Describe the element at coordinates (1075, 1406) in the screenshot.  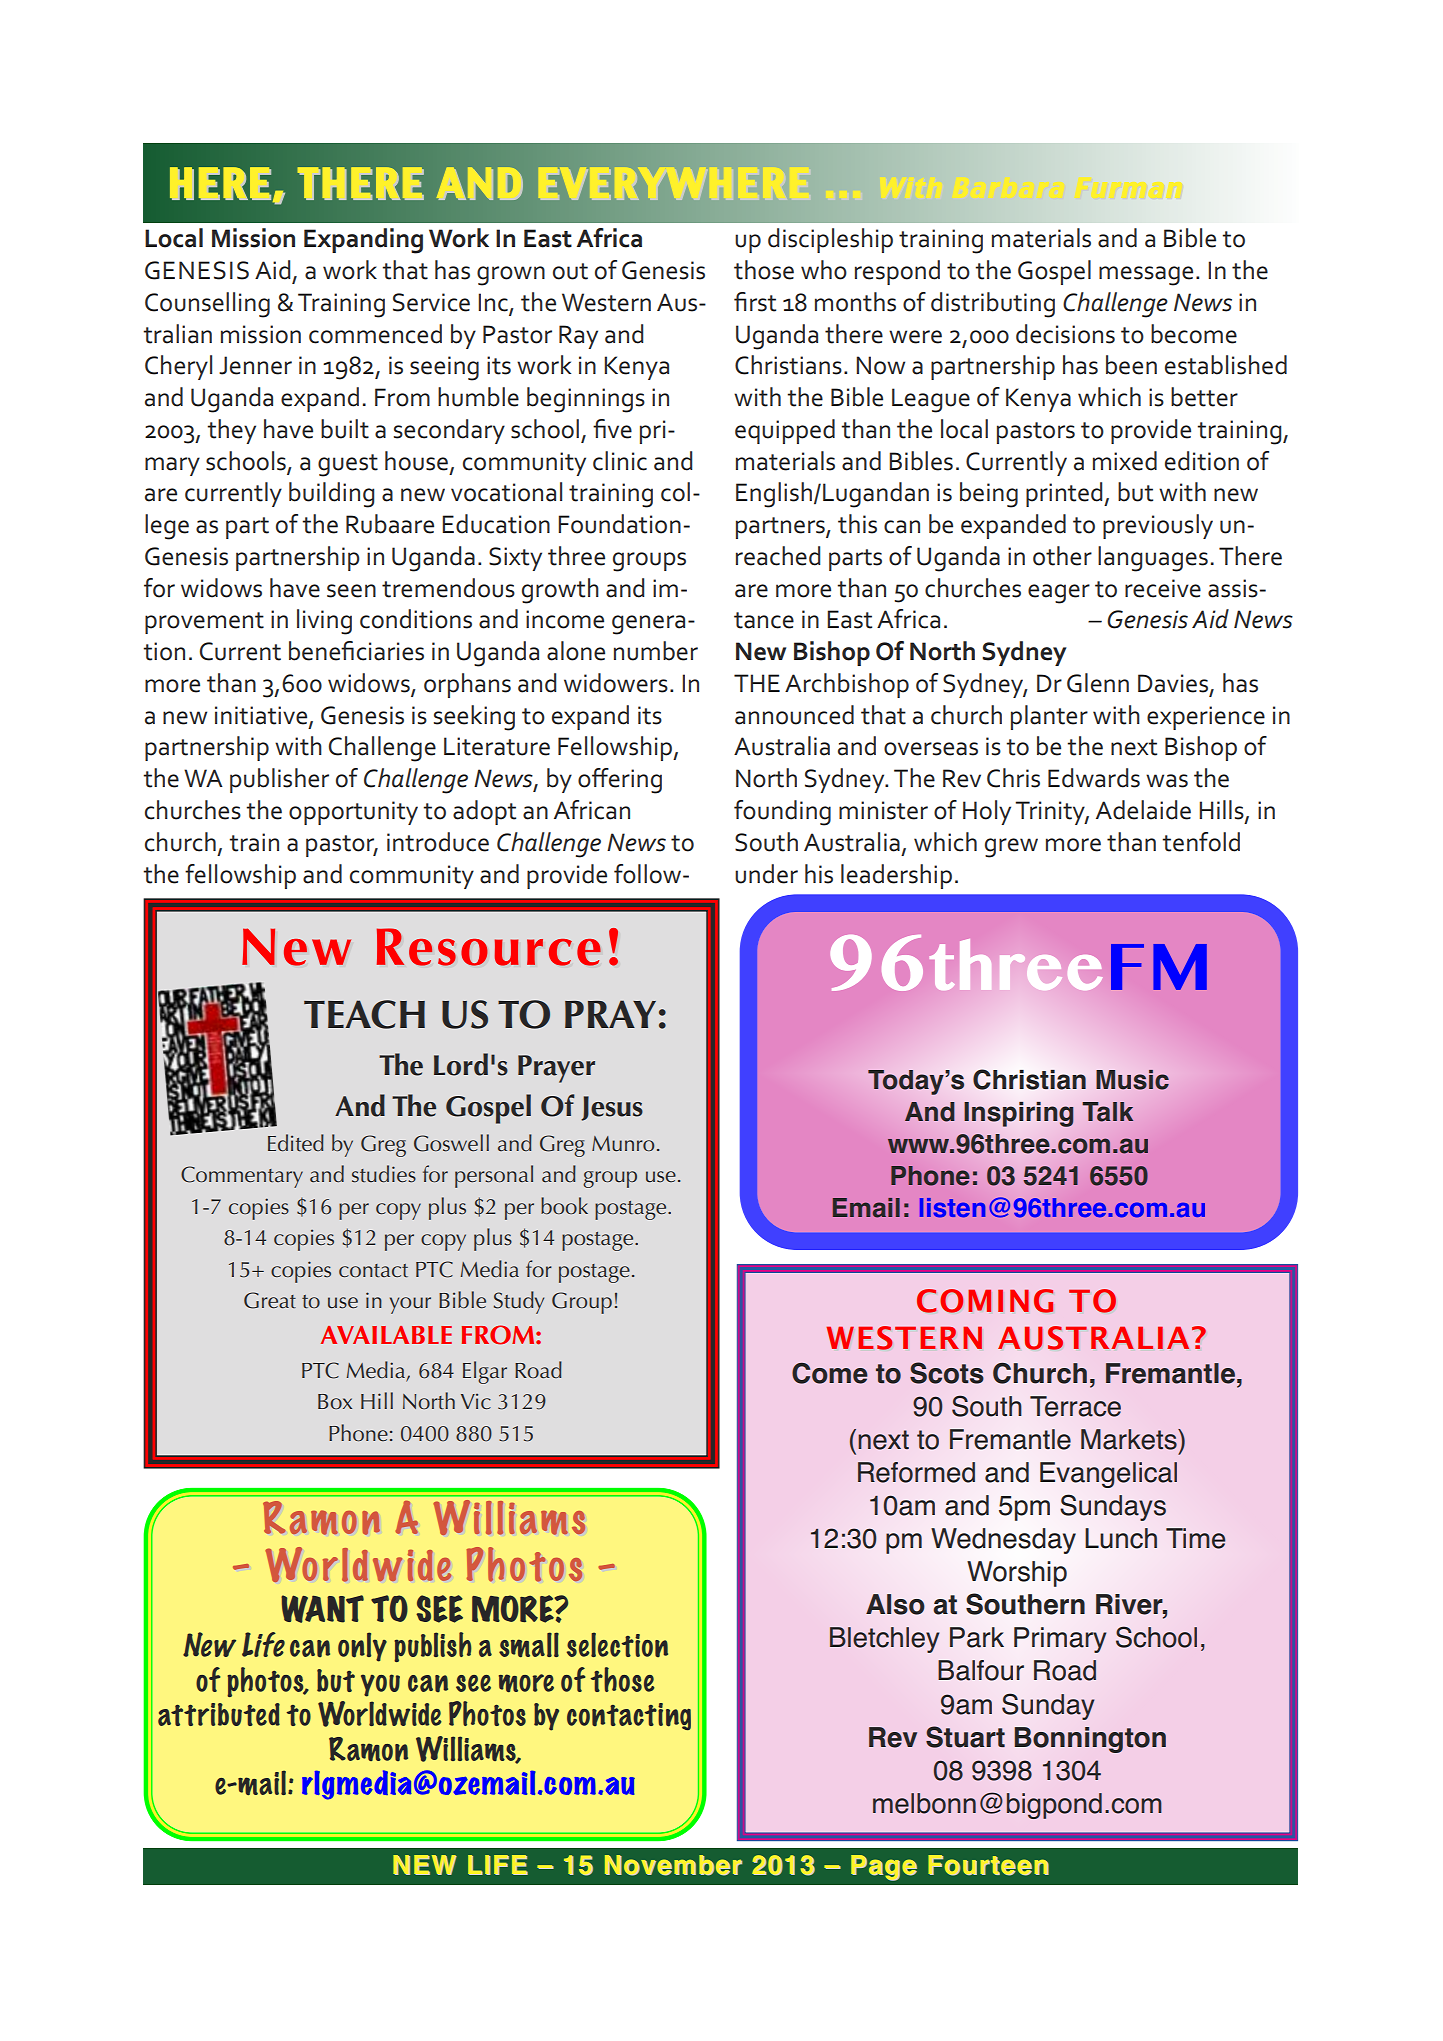
I see `Terrace` at that location.
